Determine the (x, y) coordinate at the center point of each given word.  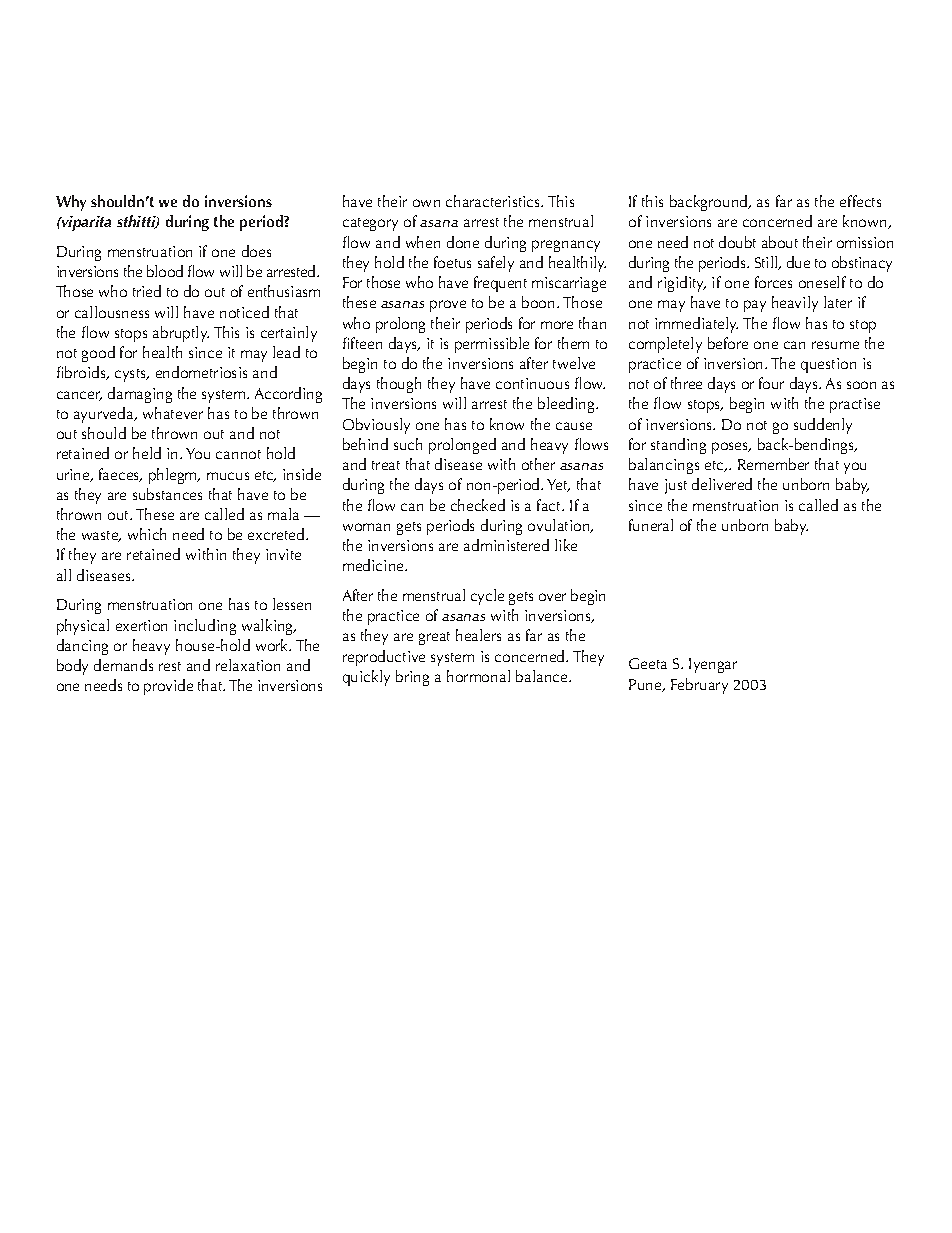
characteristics (494, 201)
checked (478, 505)
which (147, 534)
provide (168, 687)
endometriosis (201, 372)
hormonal (478, 676)
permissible (492, 345)
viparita (85, 223)
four (771, 383)
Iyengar (713, 665)
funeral (651, 525)
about (780, 242)
